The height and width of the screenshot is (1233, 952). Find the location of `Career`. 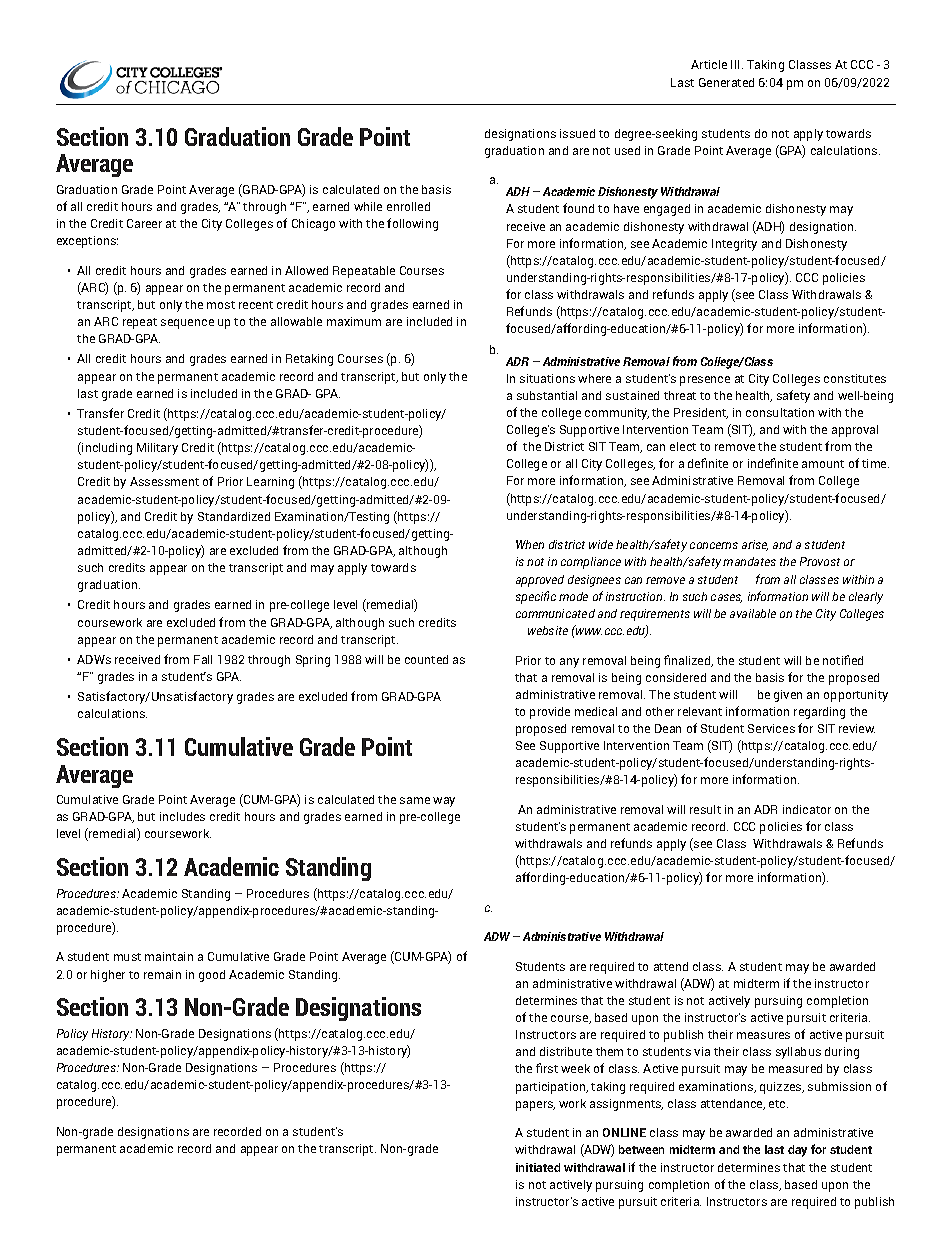

Career is located at coordinates (144, 223).
